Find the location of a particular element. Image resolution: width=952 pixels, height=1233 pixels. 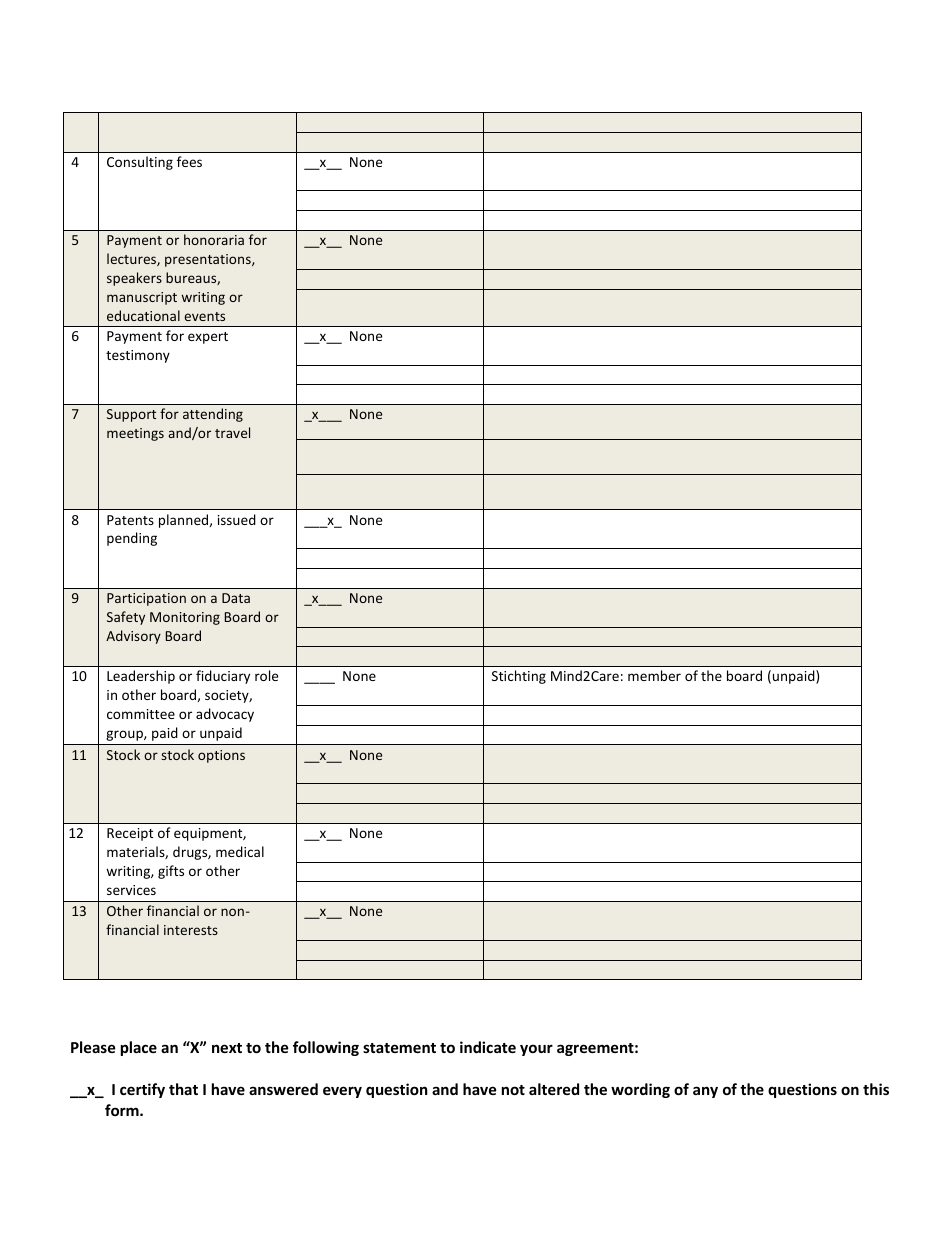

that is located at coordinates (183, 1089).
